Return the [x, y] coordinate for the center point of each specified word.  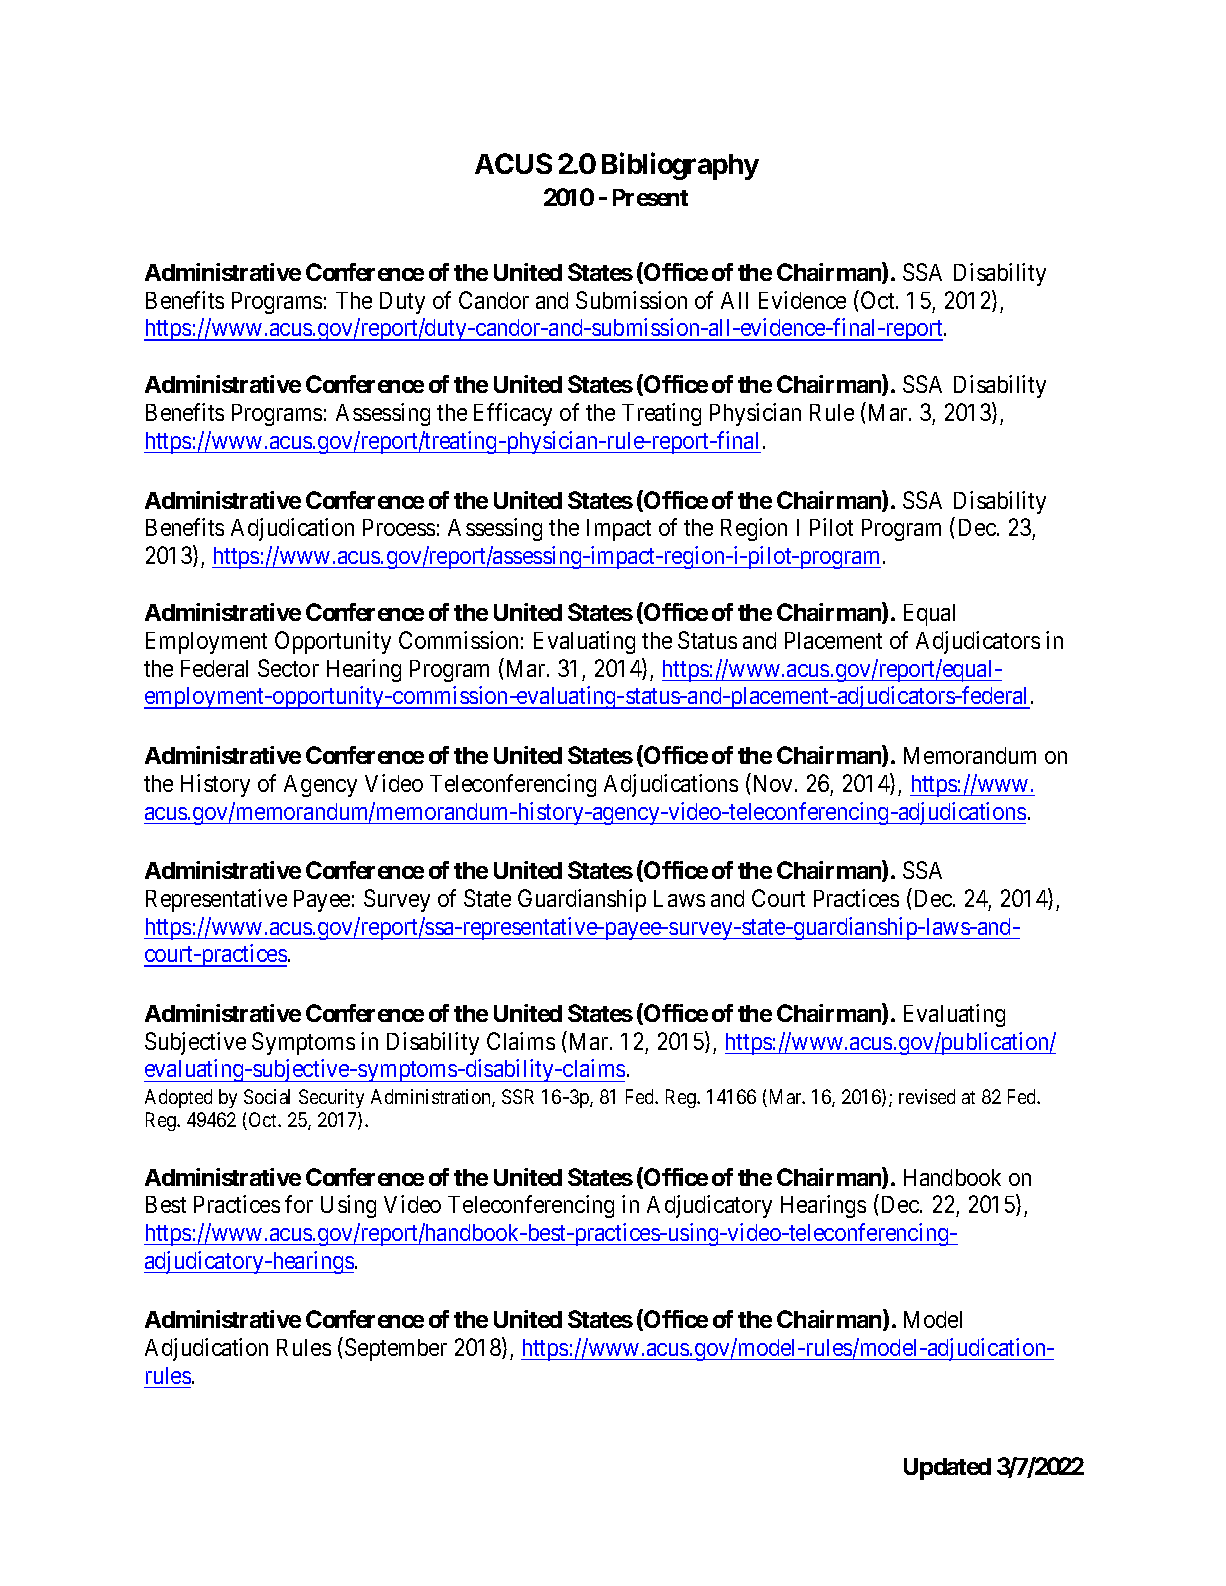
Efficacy [513, 414]
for [299, 1204]
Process [399, 527]
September [396, 1349]
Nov [775, 783]
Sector [288, 668]
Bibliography [680, 166]
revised [927, 1096]
